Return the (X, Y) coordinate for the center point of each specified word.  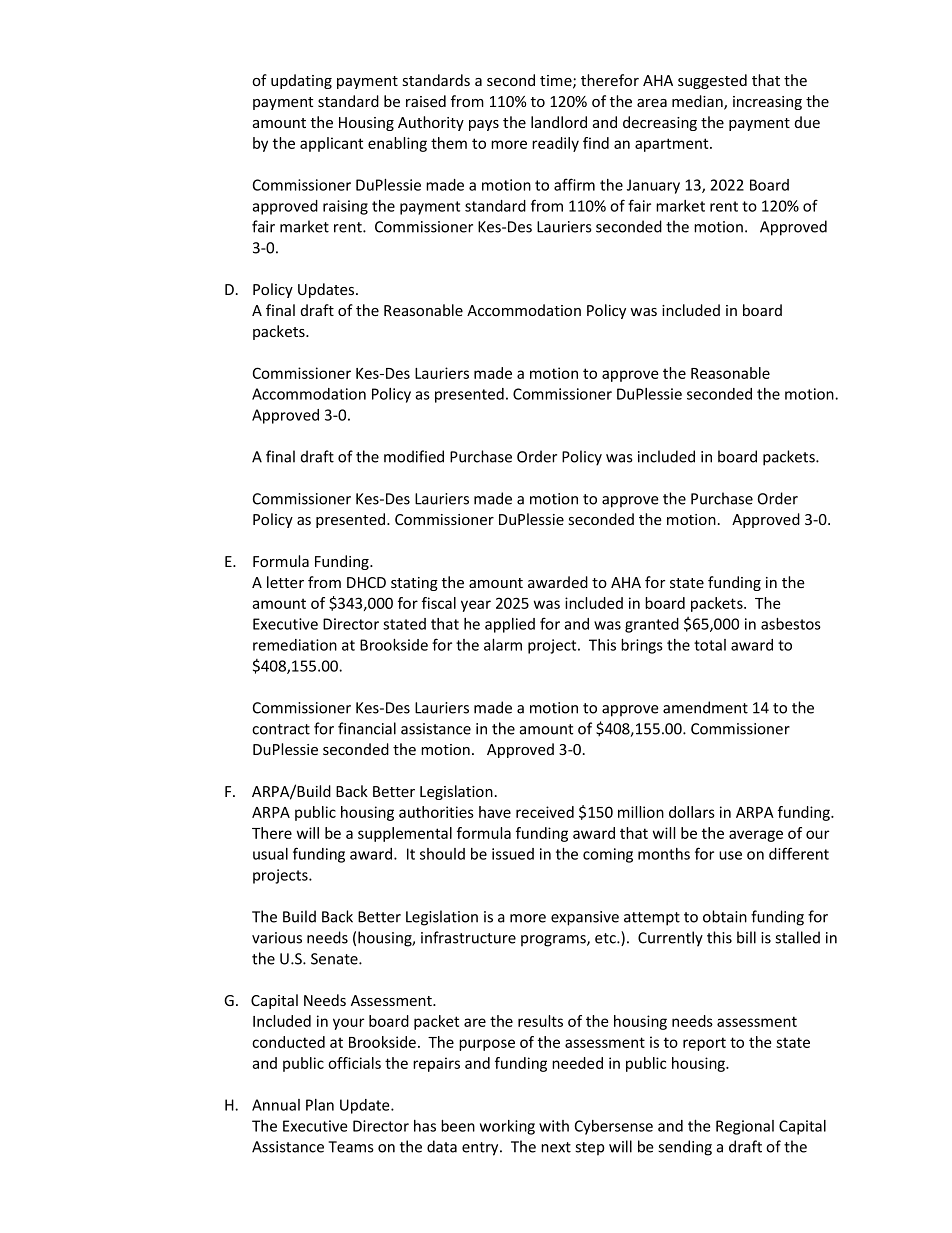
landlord (559, 122)
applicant (331, 144)
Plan (320, 1105)
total (710, 645)
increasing (767, 103)
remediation (295, 645)
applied (510, 625)
